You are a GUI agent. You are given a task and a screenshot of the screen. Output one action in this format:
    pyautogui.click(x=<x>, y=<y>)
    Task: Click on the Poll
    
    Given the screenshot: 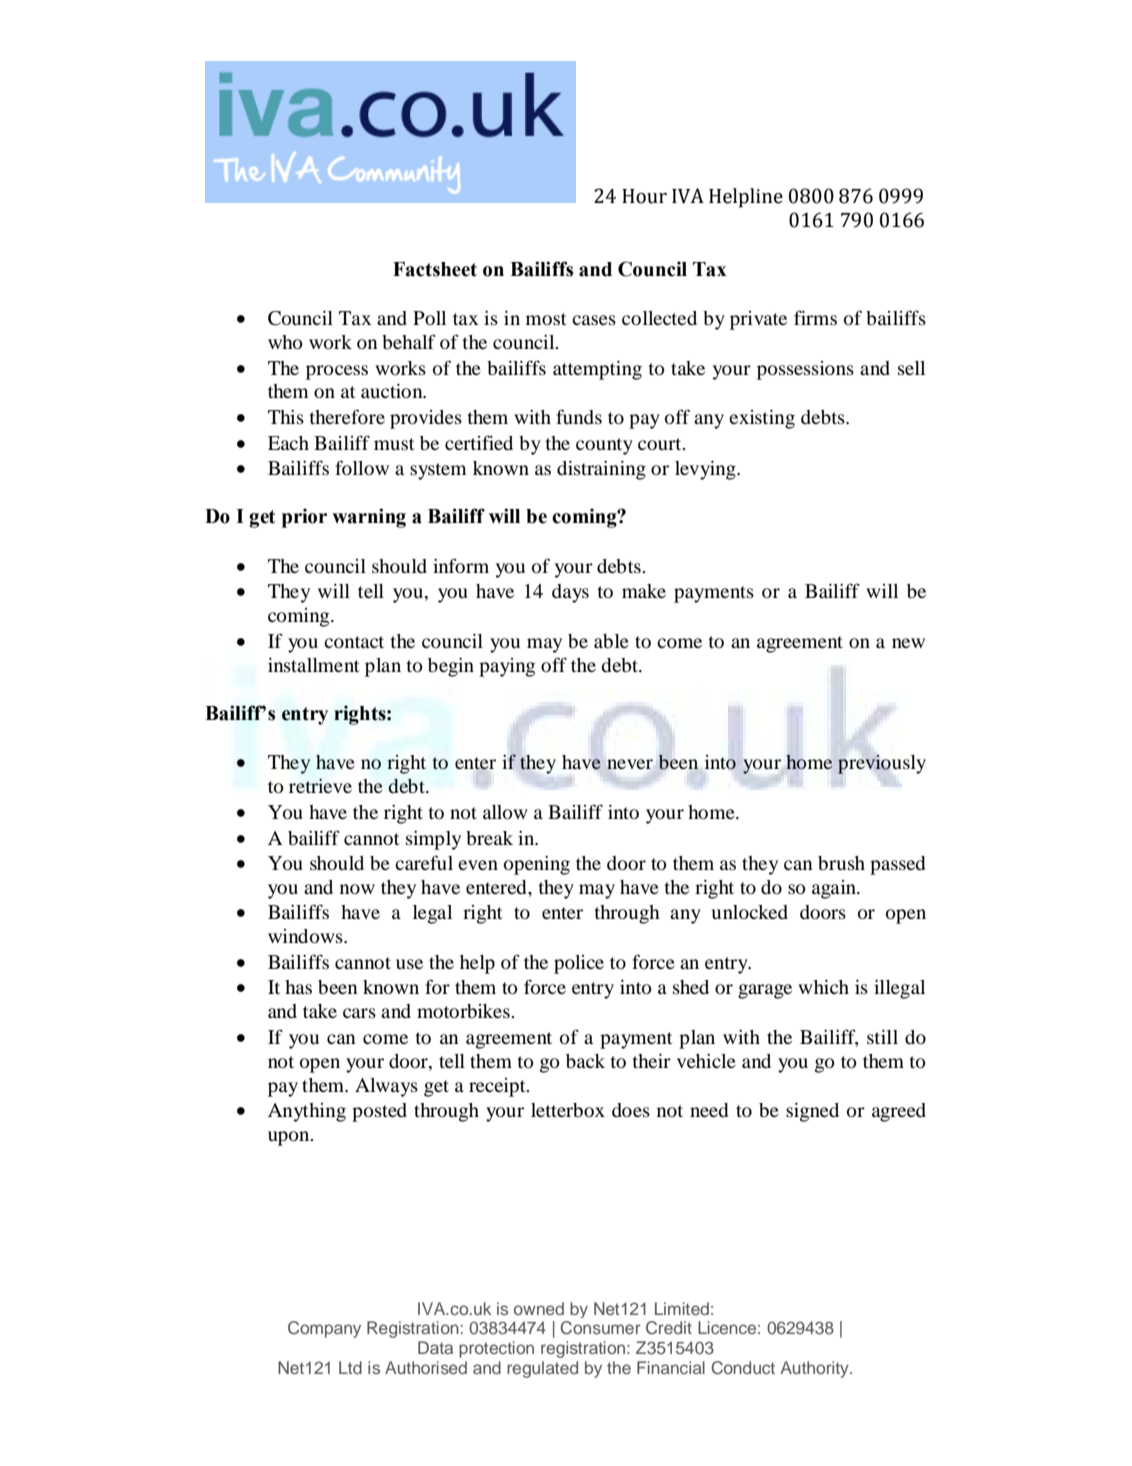 What is the action you would take?
    pyautogui.click(x=429, y=318)
